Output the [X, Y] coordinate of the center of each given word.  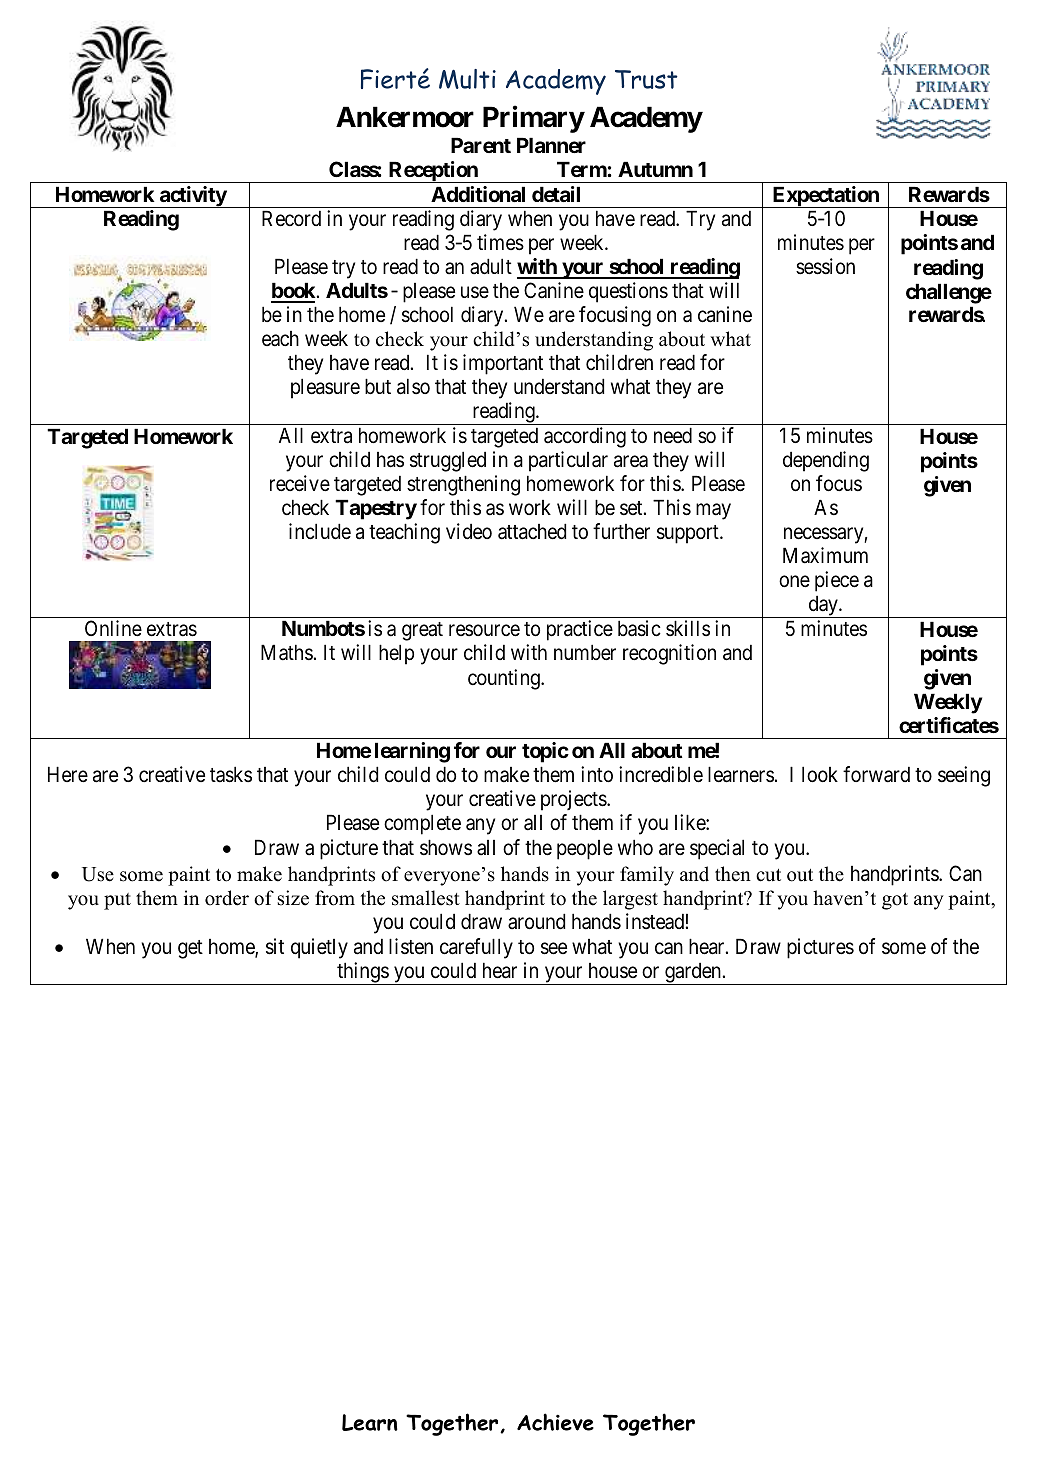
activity [193, 197]
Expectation [825, 197]
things [362, 973]
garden [693, 974]
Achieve [555, 1422]
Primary [533, 119]
